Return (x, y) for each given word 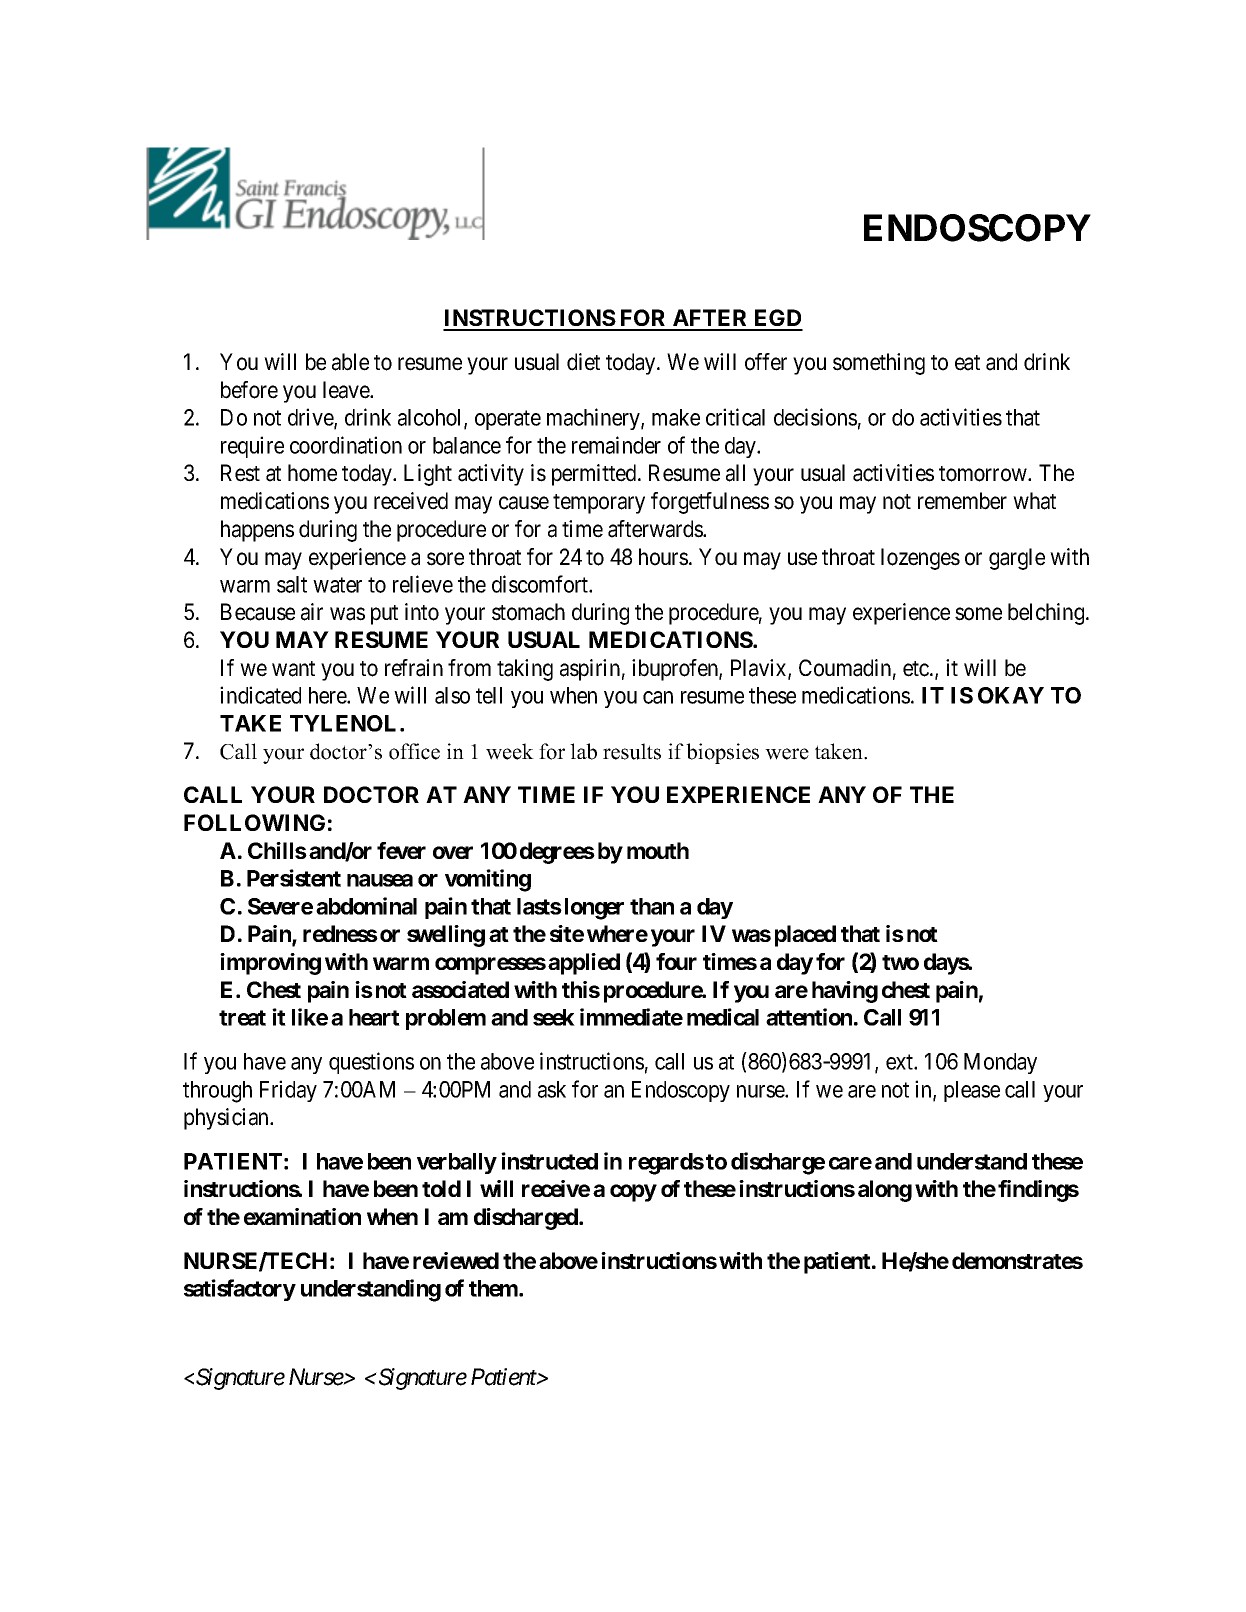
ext (900, 1062)
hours (663, 557)
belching (1047, 614)
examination (302, 1216)
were (787, 754)
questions (371, 1063)
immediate (631, 1017)
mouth (658, 850)
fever (401, 850)
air (312, 612)
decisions (815, 417)
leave (347, 390)
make (676, 417)
